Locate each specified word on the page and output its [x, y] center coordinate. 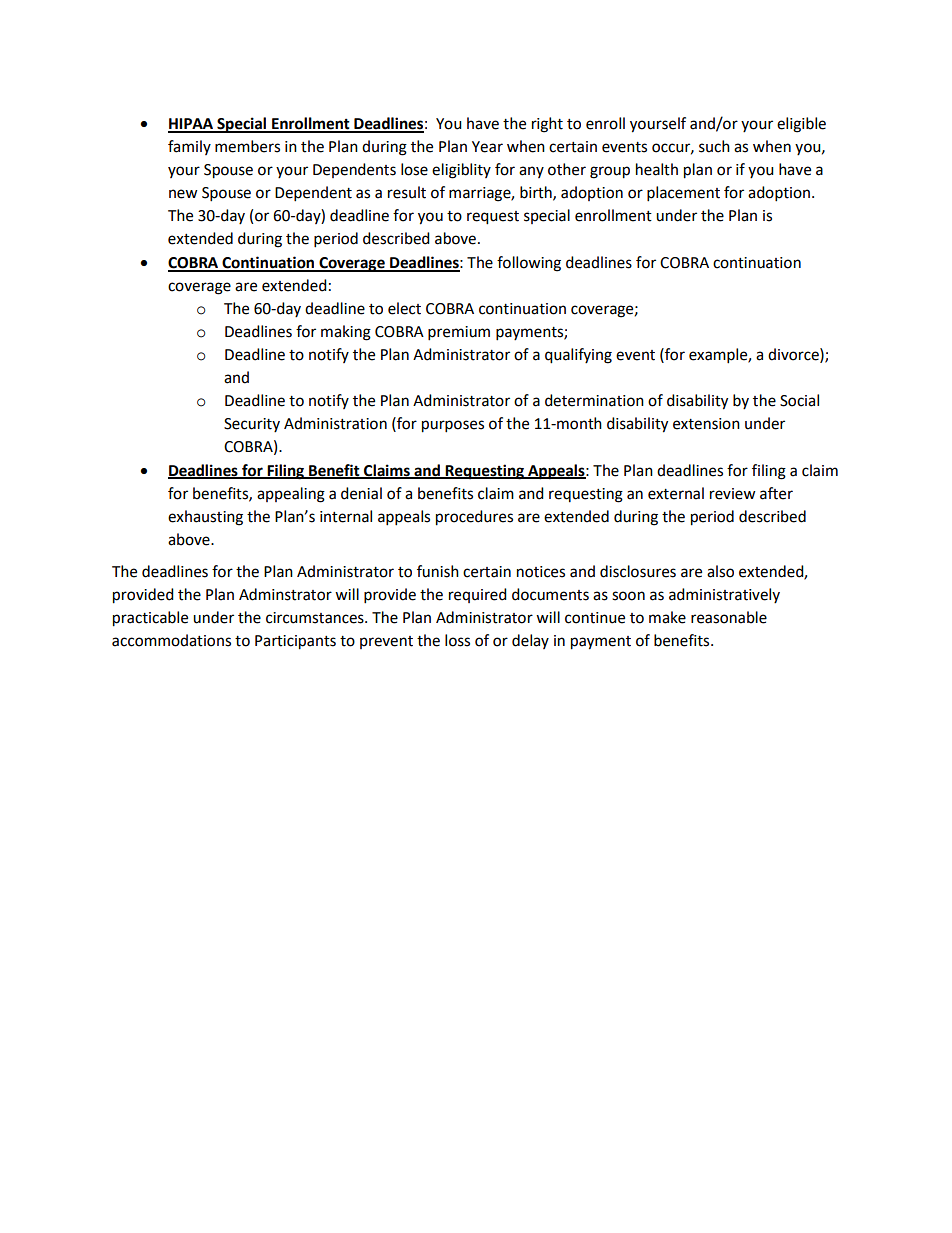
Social [799, 400]
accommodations [171, 640]
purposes [453, 426]
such [714, 146]
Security [252, 425]
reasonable [729, 617]
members [247, 146]
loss [457, 640]
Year [487, 147]
